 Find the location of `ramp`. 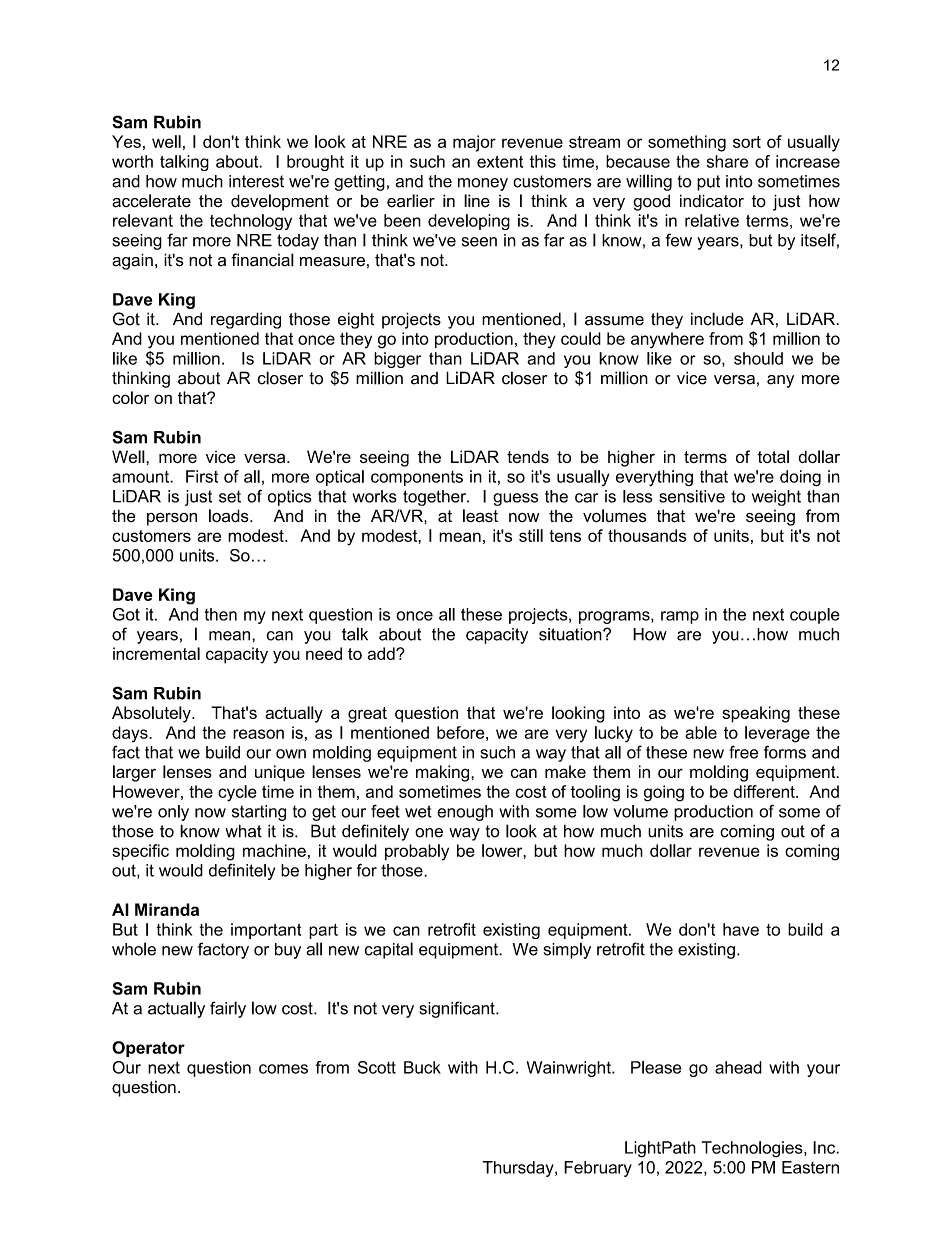

ramp is located at coordinates (680, 617).
